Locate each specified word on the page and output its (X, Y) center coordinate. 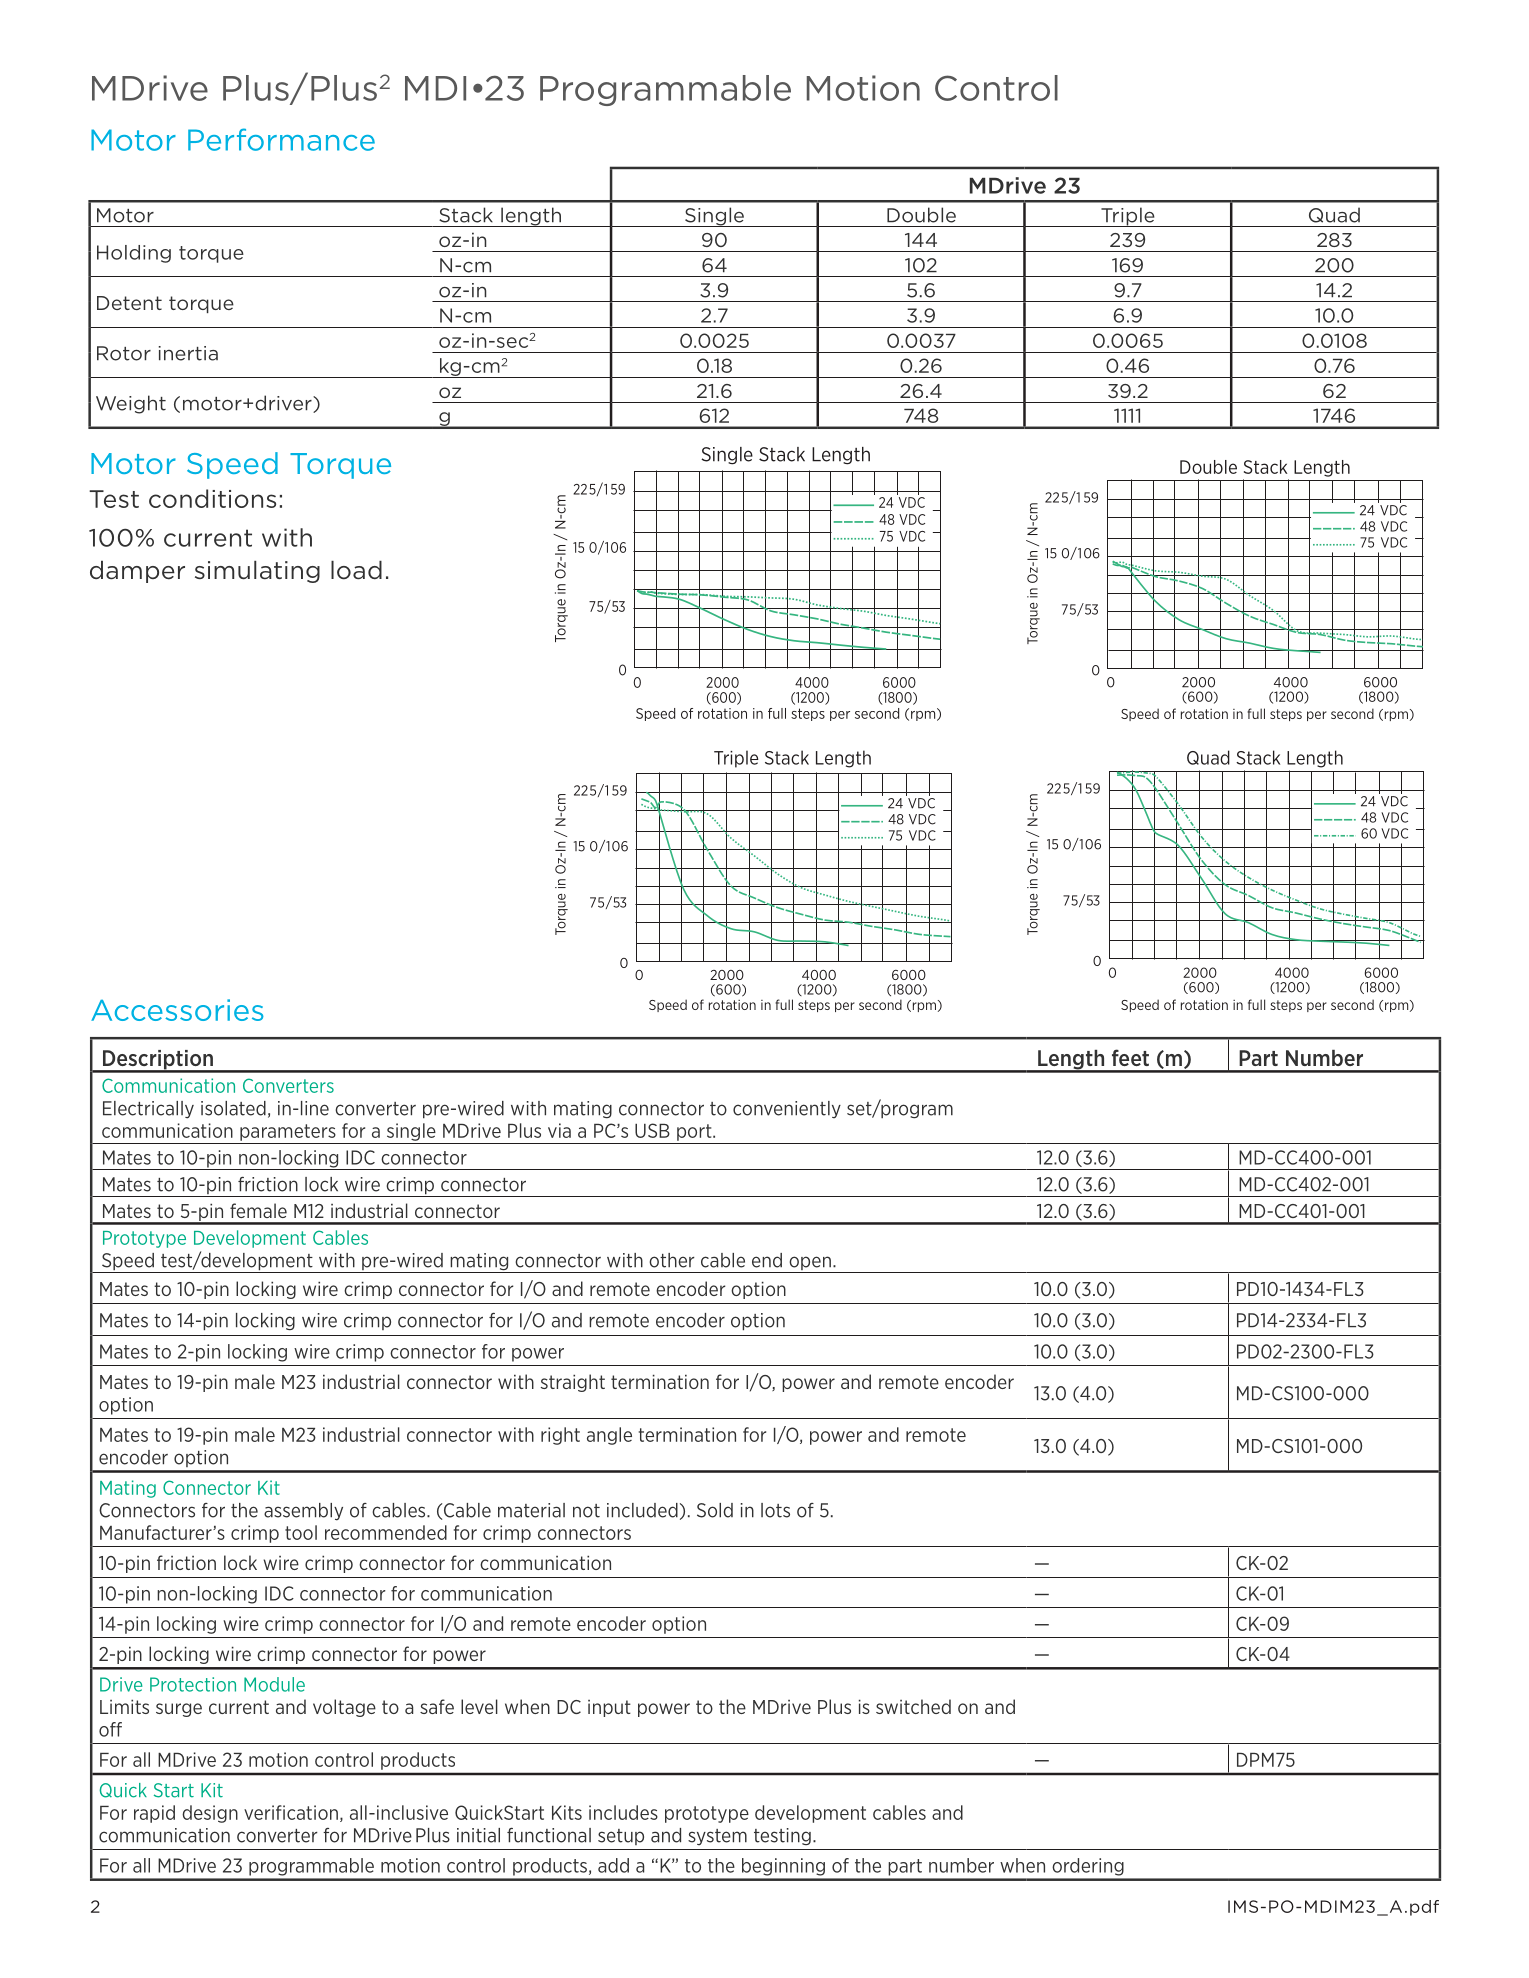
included (642, 1510)
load (356, 570)
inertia (188, 353)
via (559, 1130)
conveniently (787, 1109)
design (210, 1814)
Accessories (177, 1010)
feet (1130, 1057)
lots (775, 1510)
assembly (303, 1512)
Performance (281, 139)
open (810, 1264)
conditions (212, 498)
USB (652, 1130)
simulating (257, 572)
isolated (233, 1108)
